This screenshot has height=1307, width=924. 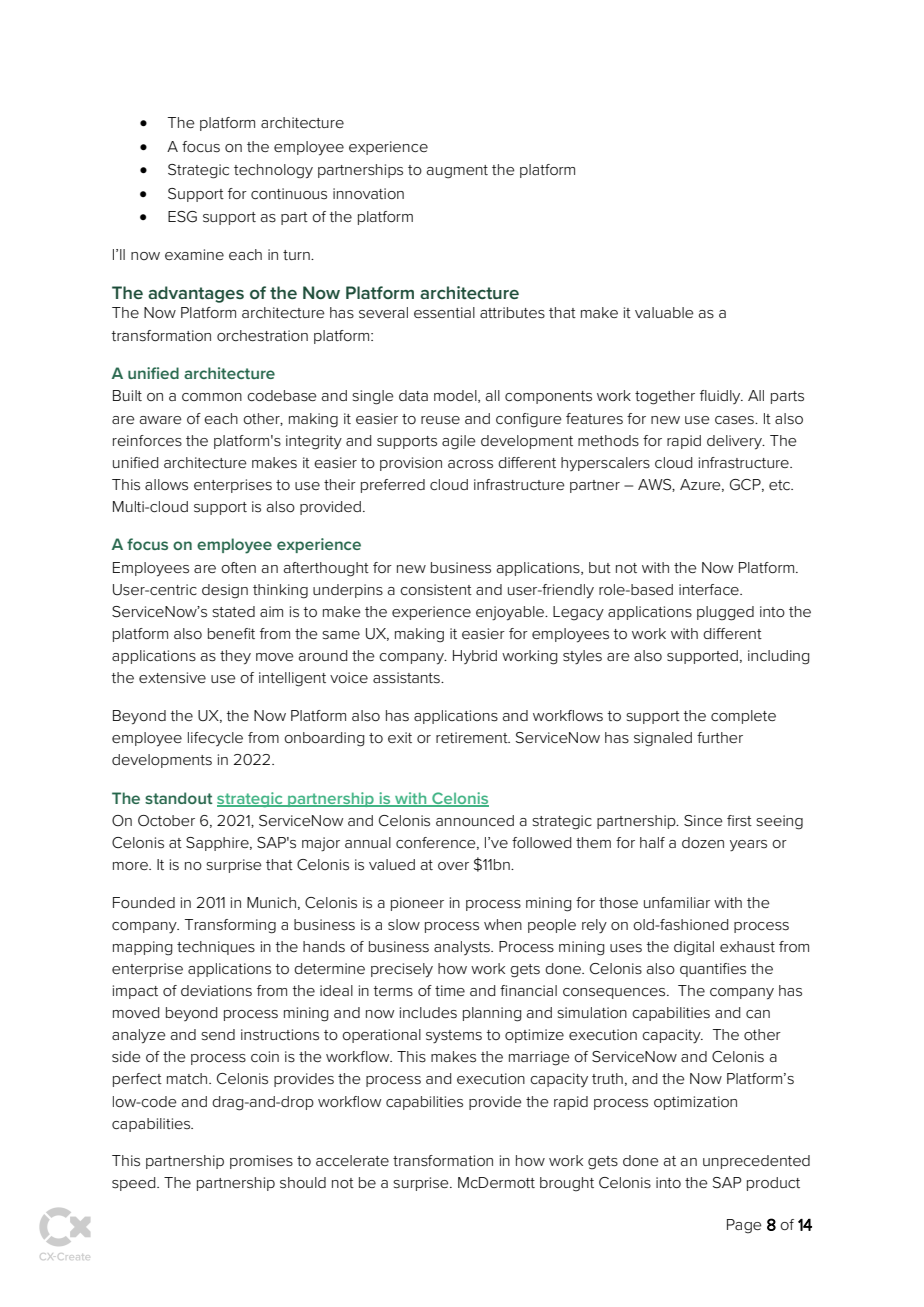 What do you see at coordinates (463, 948) in the screenshot?
I see `analysts` at bounding box center [463, 948].
